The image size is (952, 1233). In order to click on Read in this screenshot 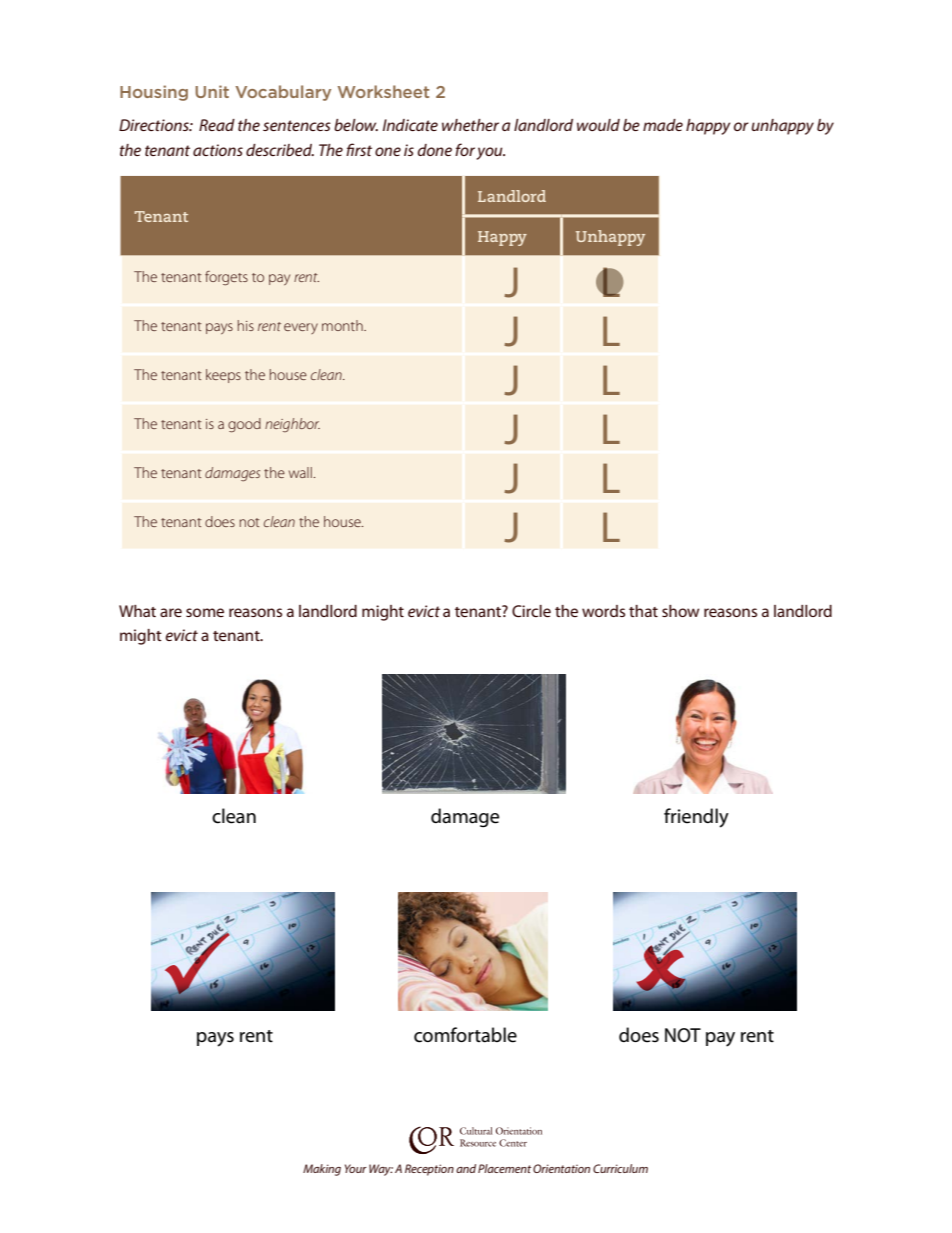, I will do `click(217, 125)`.
